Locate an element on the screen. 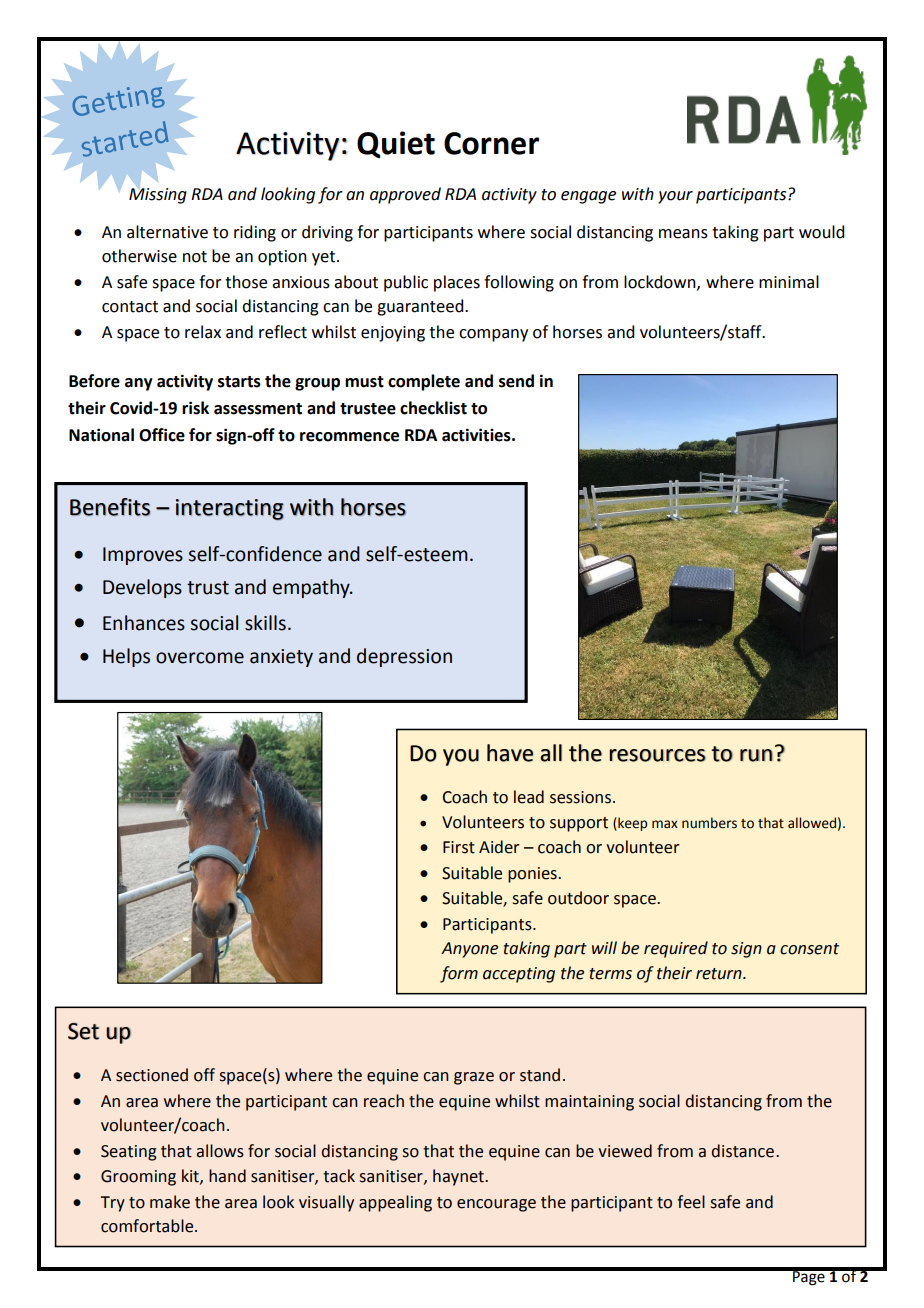  overcome is located at coordinates (200, 658).
